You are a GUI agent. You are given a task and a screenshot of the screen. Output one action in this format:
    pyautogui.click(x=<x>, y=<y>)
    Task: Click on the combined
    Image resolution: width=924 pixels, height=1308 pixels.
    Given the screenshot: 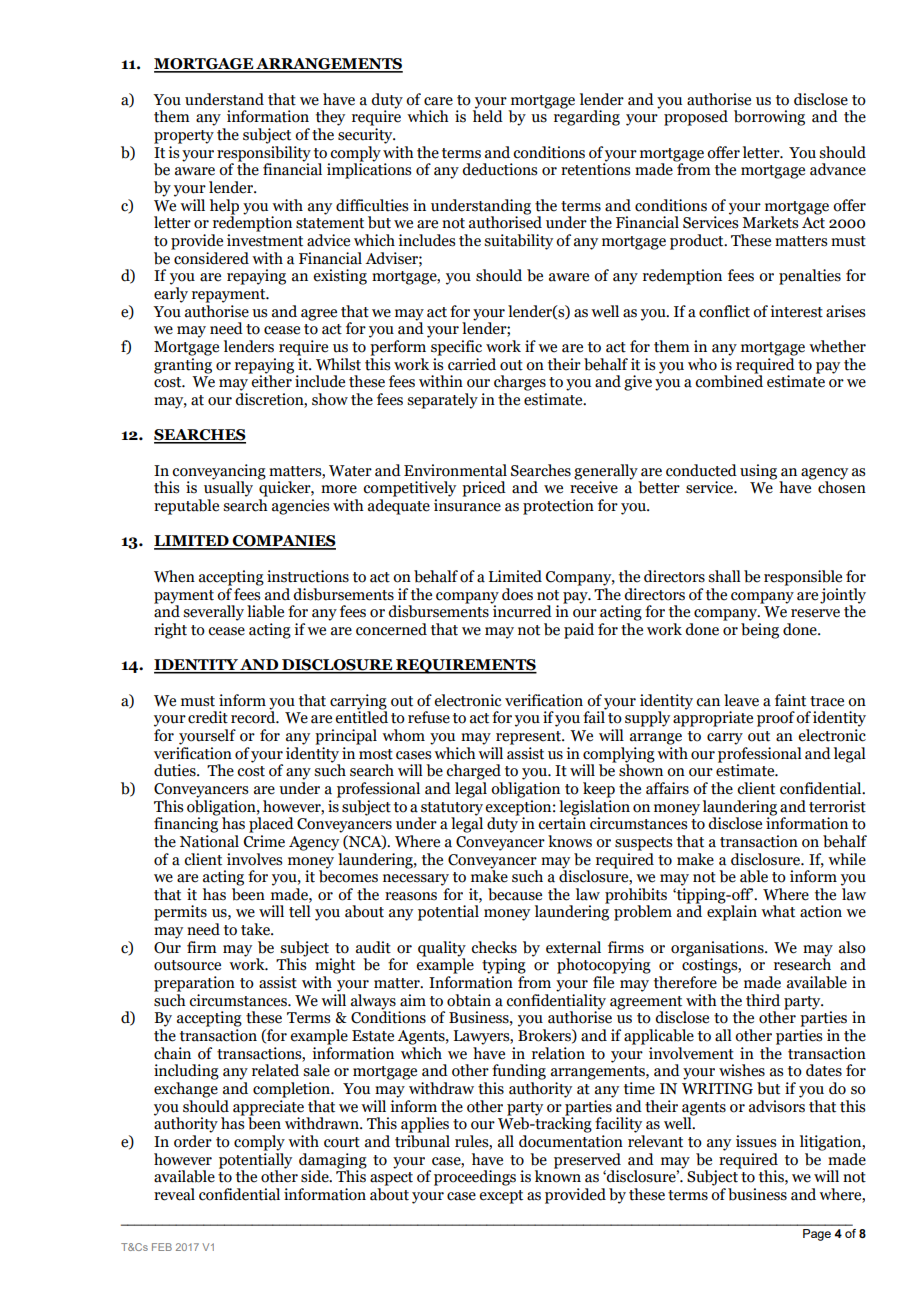 What is the action you would take?
    pyautogui.click(x=729, y=380)
